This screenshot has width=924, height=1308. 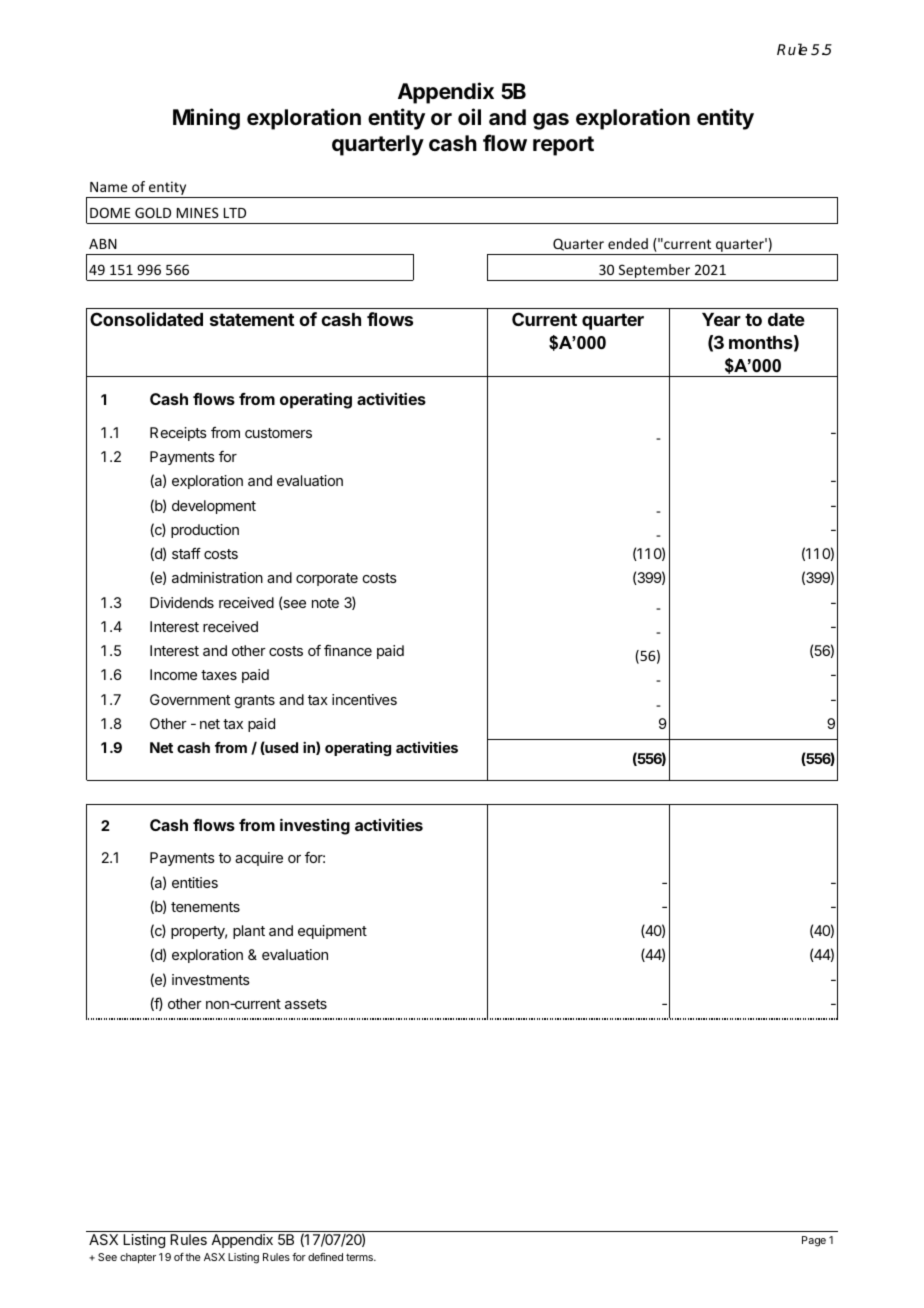 I want to click on Mining, so click(x=206, y=119).
